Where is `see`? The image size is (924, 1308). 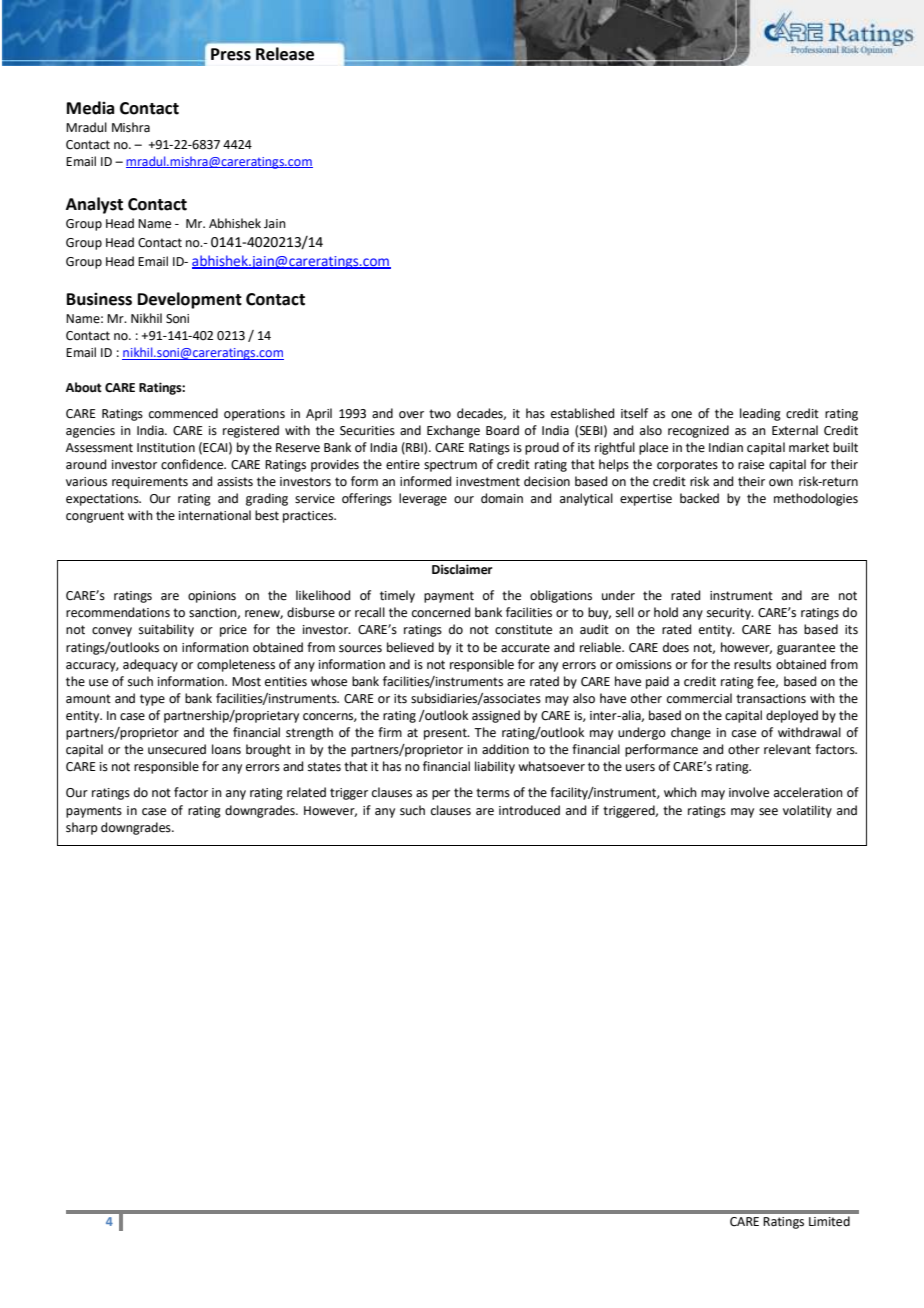 see is located at coordinates (768, 812).
